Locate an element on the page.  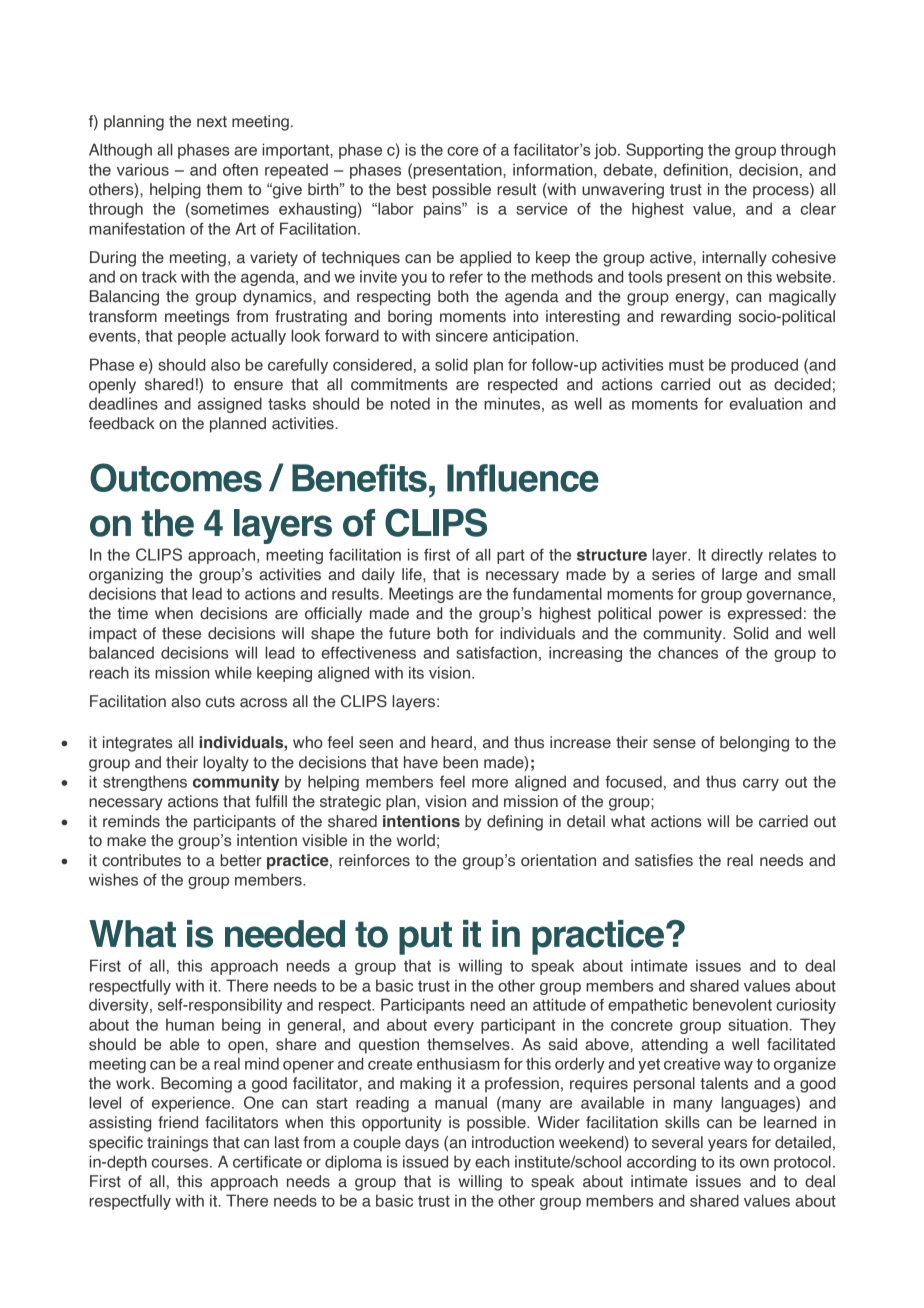
manual is located at coordinates (461, 1102).
